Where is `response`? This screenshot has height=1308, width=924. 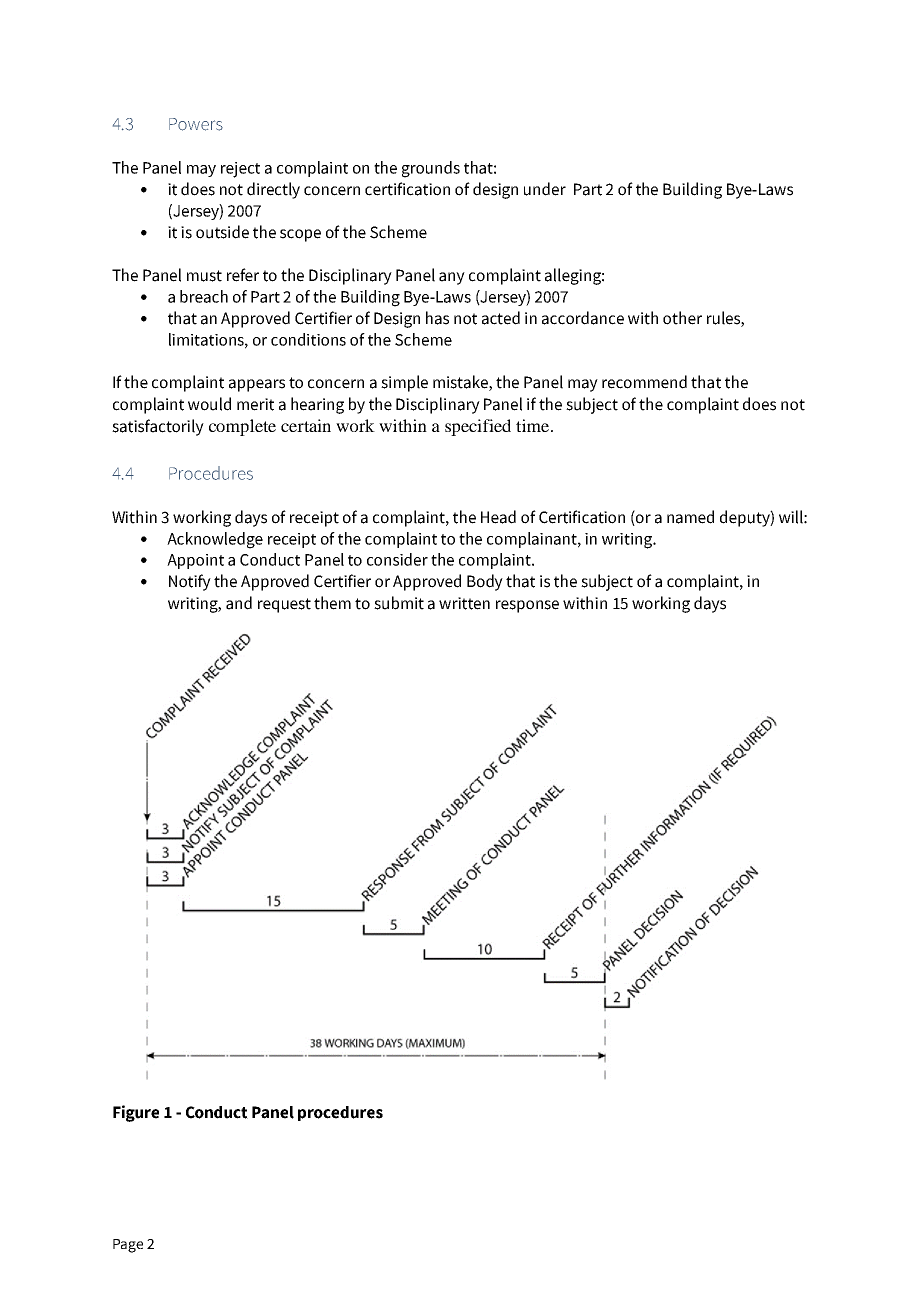 response is located at coordinates (527, 606).
